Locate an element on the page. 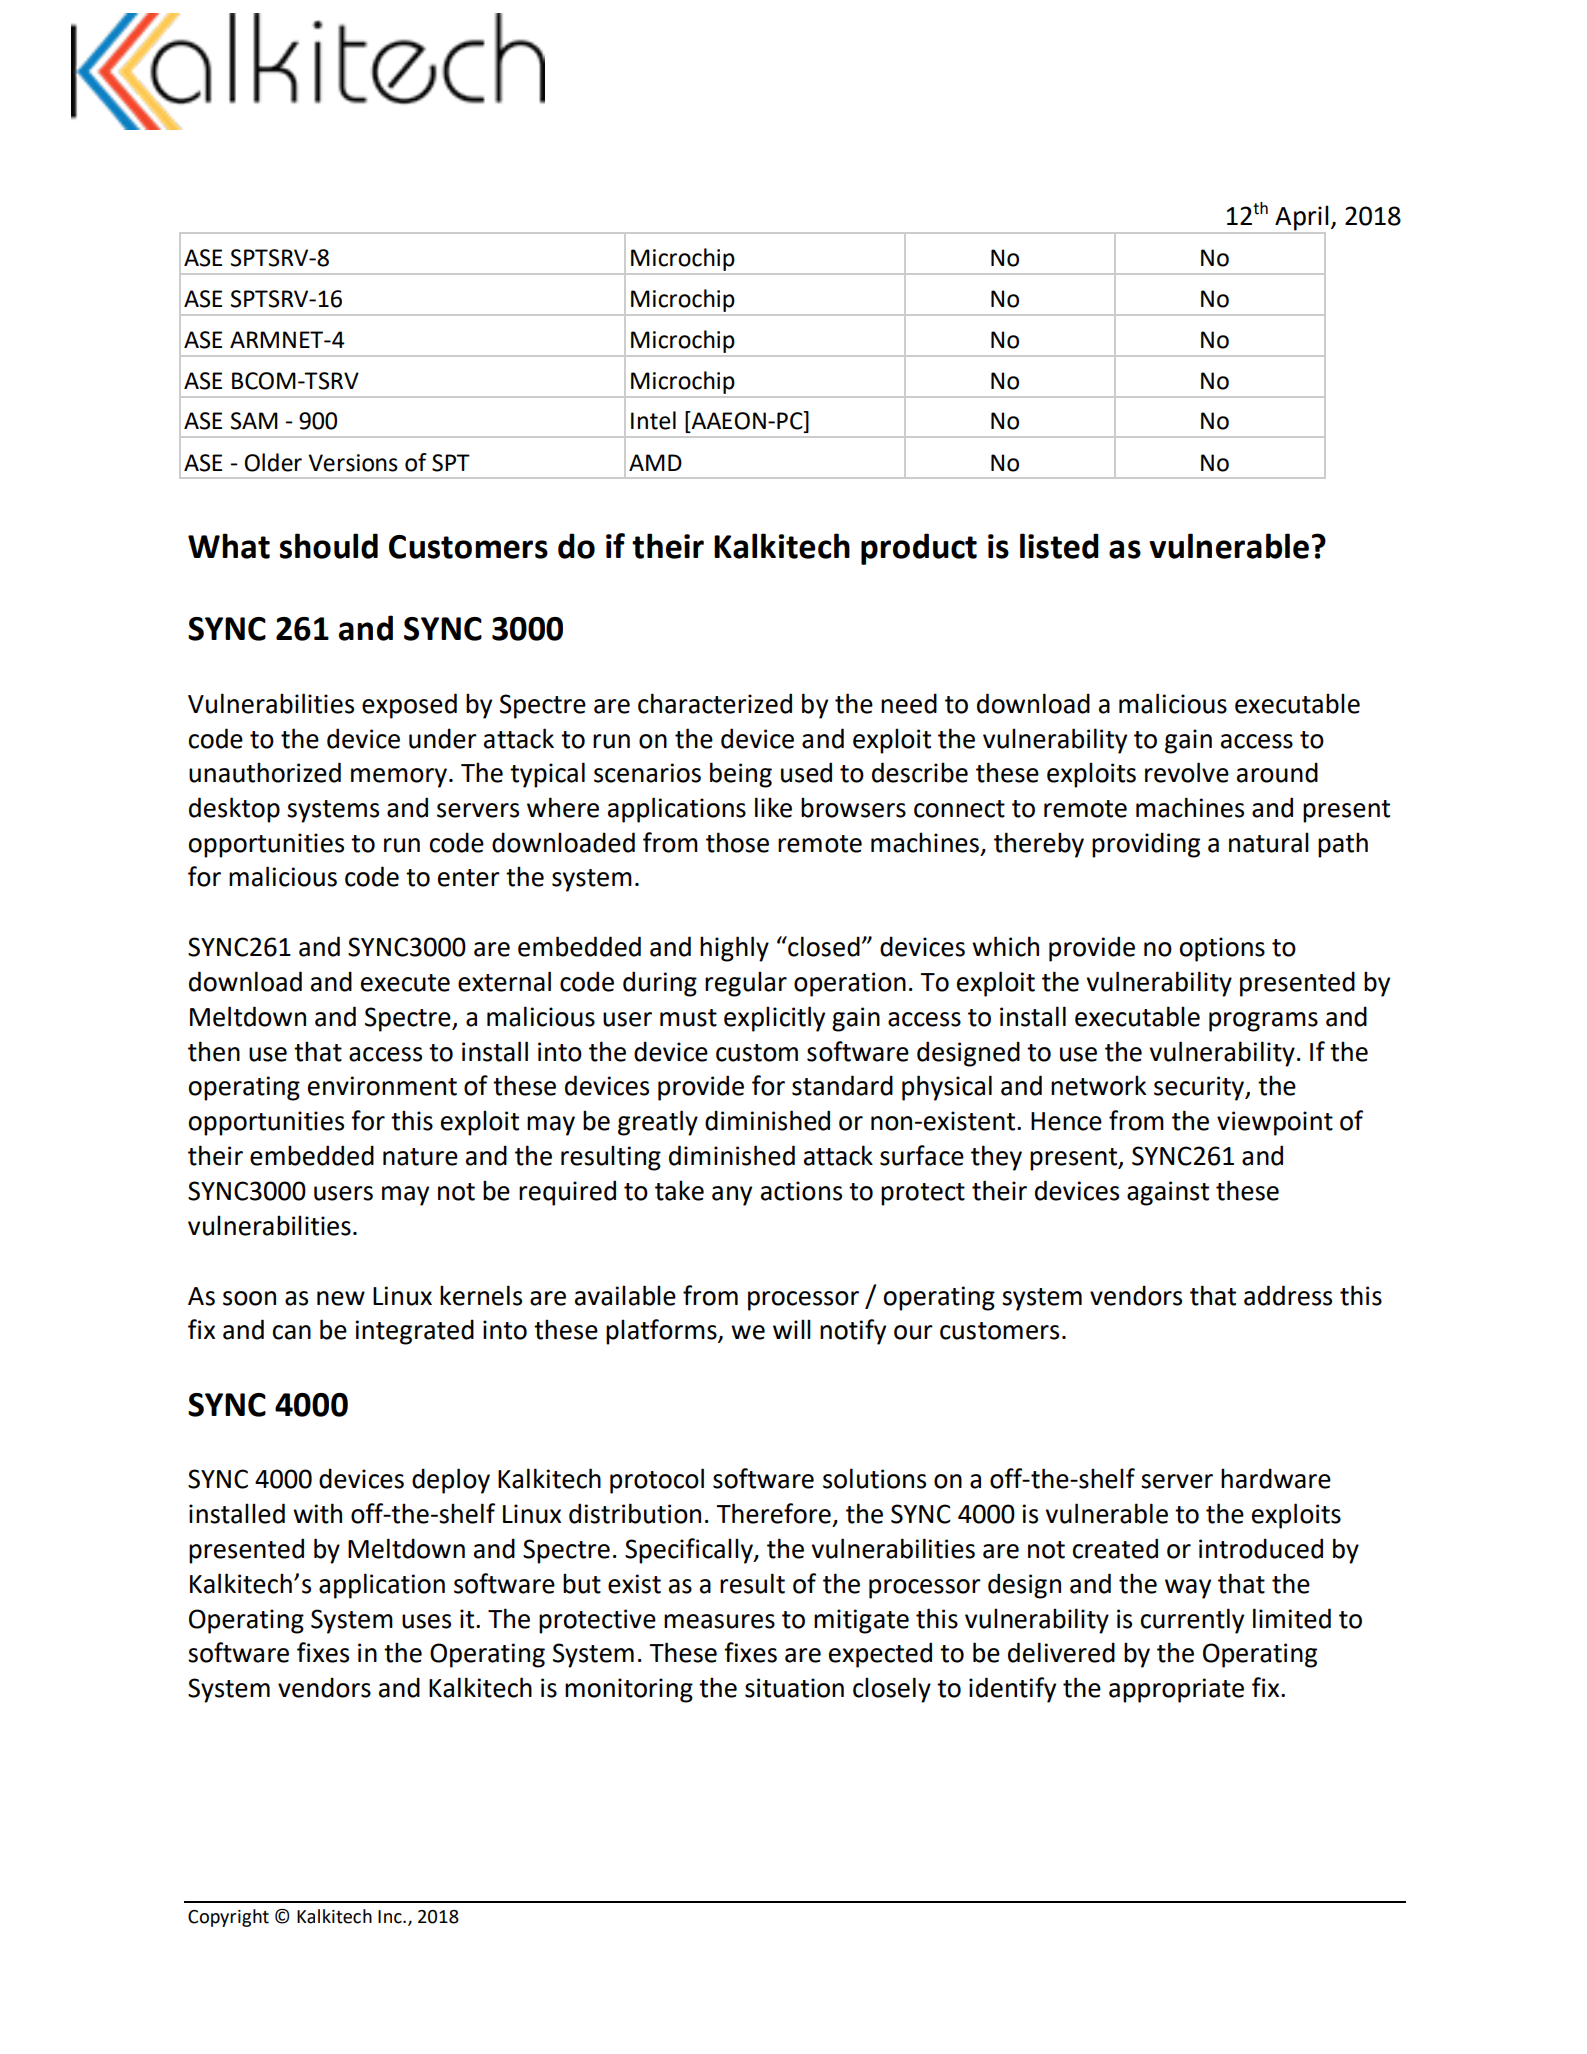  can is located at coordinates (292, 1332).
